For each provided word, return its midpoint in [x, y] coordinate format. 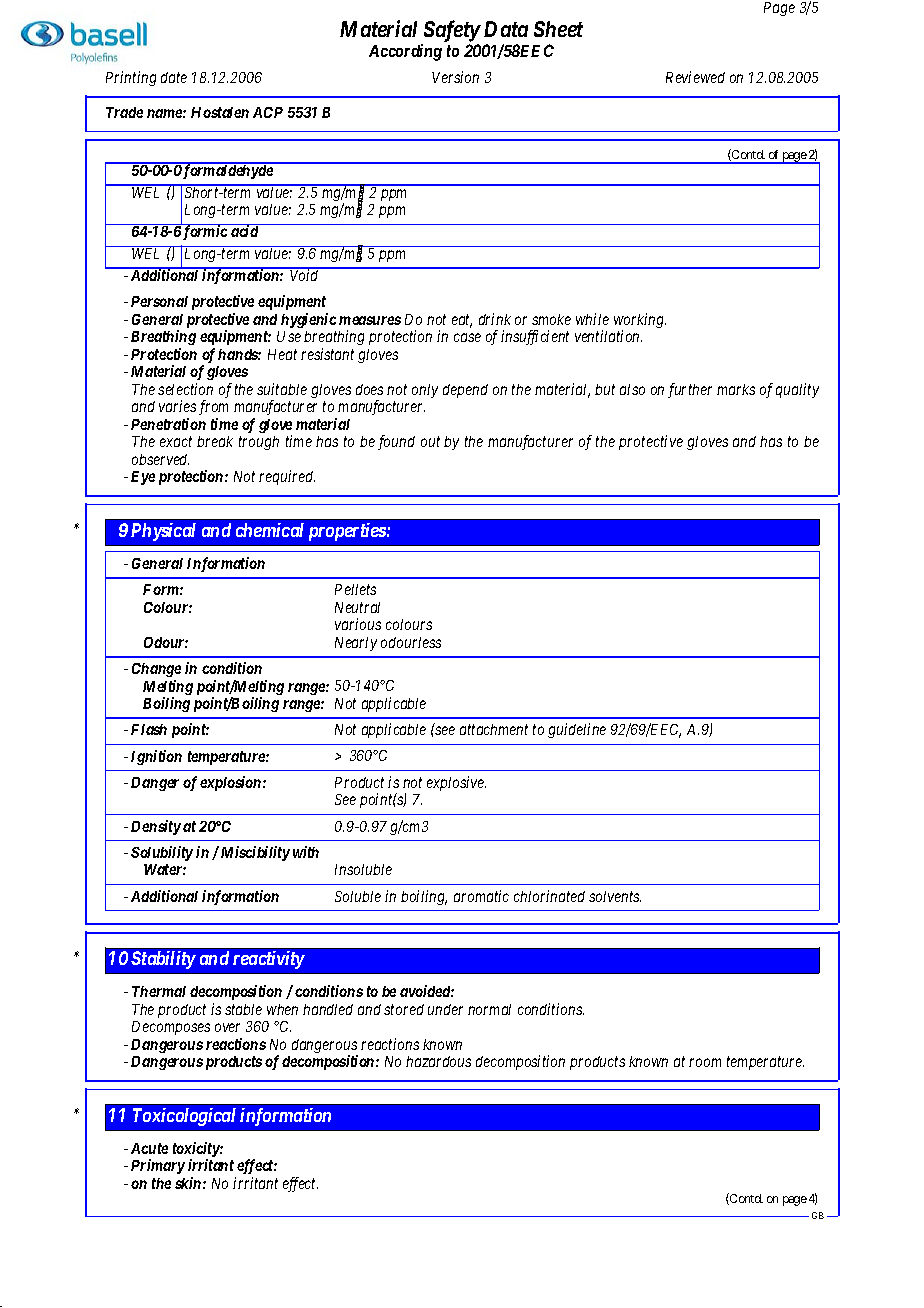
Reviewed [695, 77]
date [174, 77]
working [640, 322]
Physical [163, 532]
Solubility [162, 853]
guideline [577, 730]
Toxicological [184, 1117]
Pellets [355, 589]
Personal [159, 301]
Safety [452, 31]
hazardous [438, 1061]
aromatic [481, 896]
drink [495, 319]
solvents [615, 896]
